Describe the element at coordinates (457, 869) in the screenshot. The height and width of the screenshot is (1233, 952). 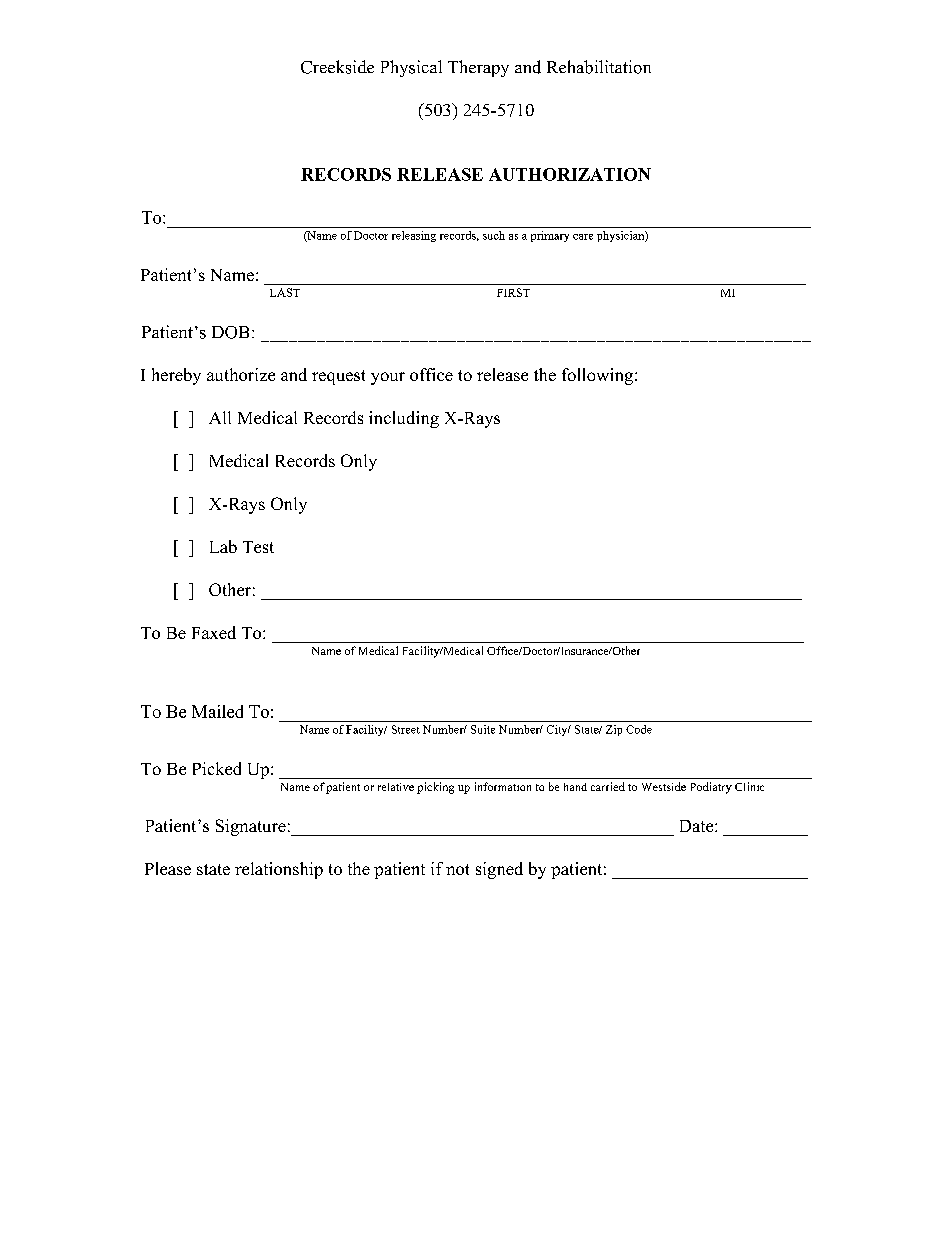
I see `not` at that location.
